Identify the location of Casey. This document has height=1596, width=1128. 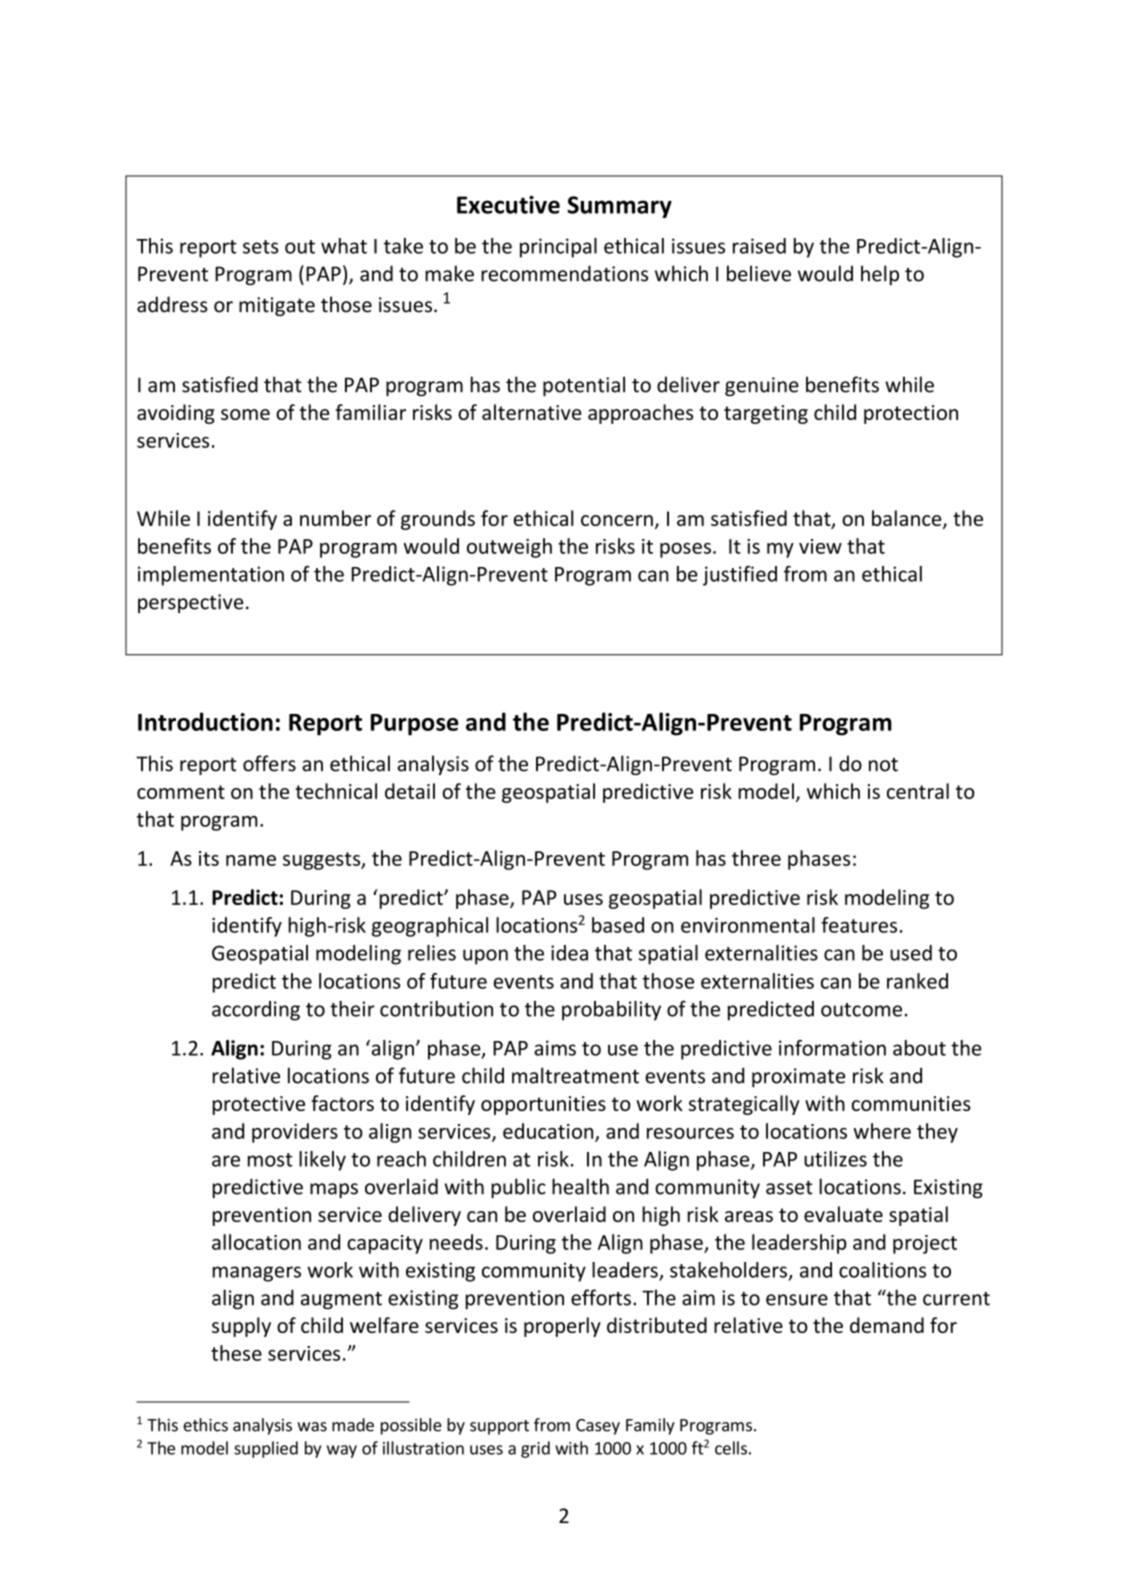
(598, 1427).
